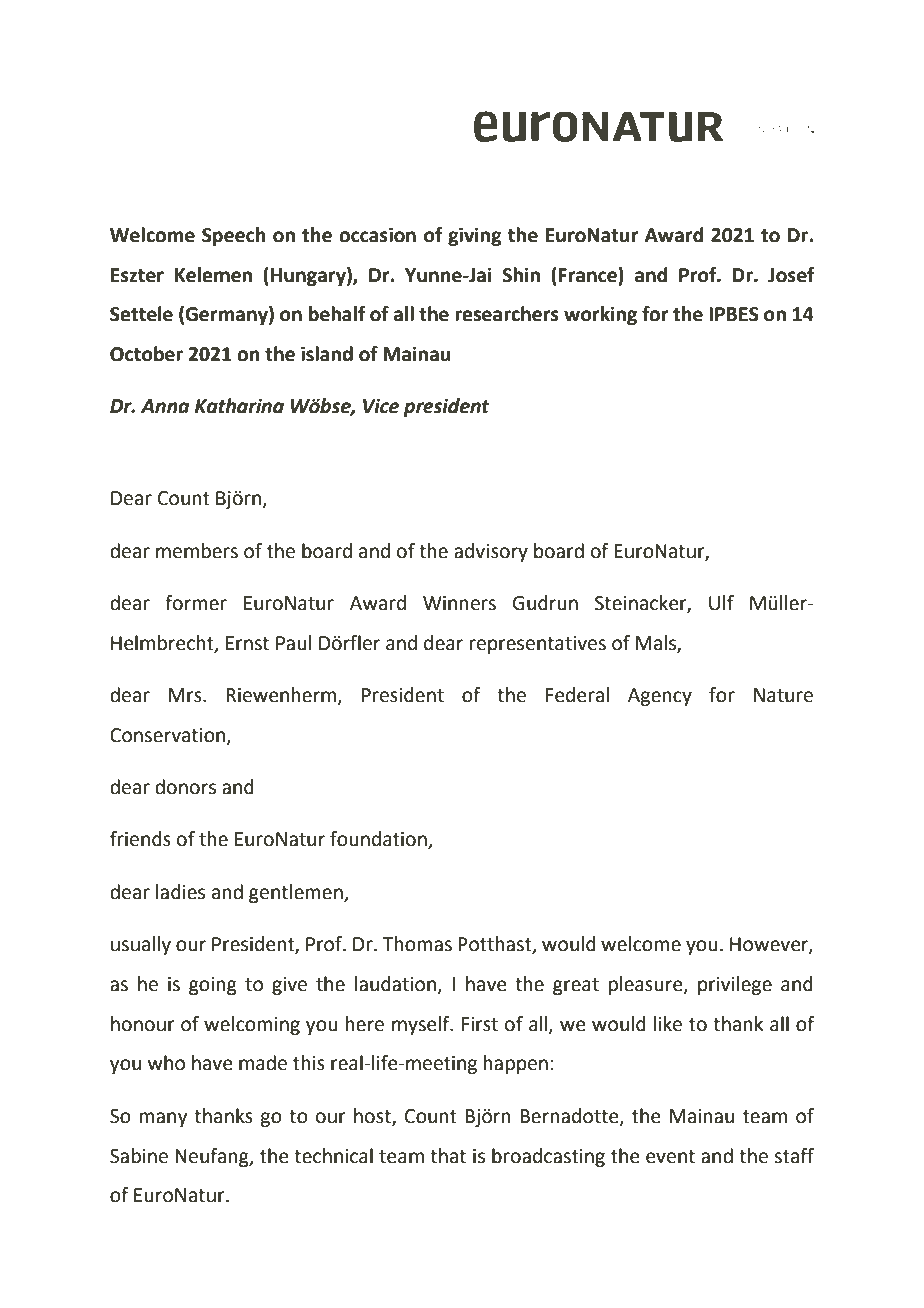  What do you see at coordinates (197, 551) in the page?
I see `members` at bounding box center [197, 551].
